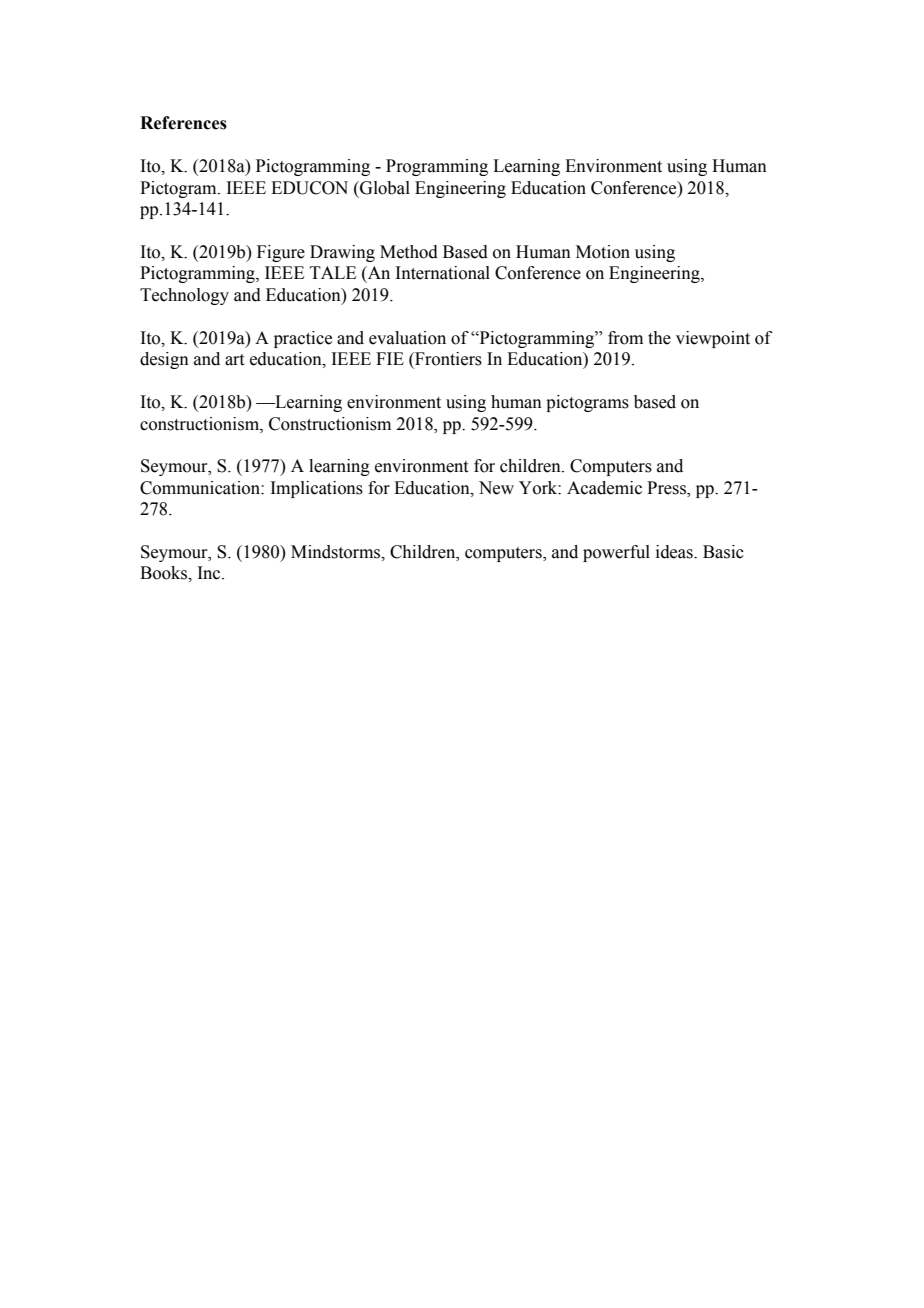 Image resolution: width=924 pixels, height=1308 pixels. I want to click on powerful, so click(616, 553).
